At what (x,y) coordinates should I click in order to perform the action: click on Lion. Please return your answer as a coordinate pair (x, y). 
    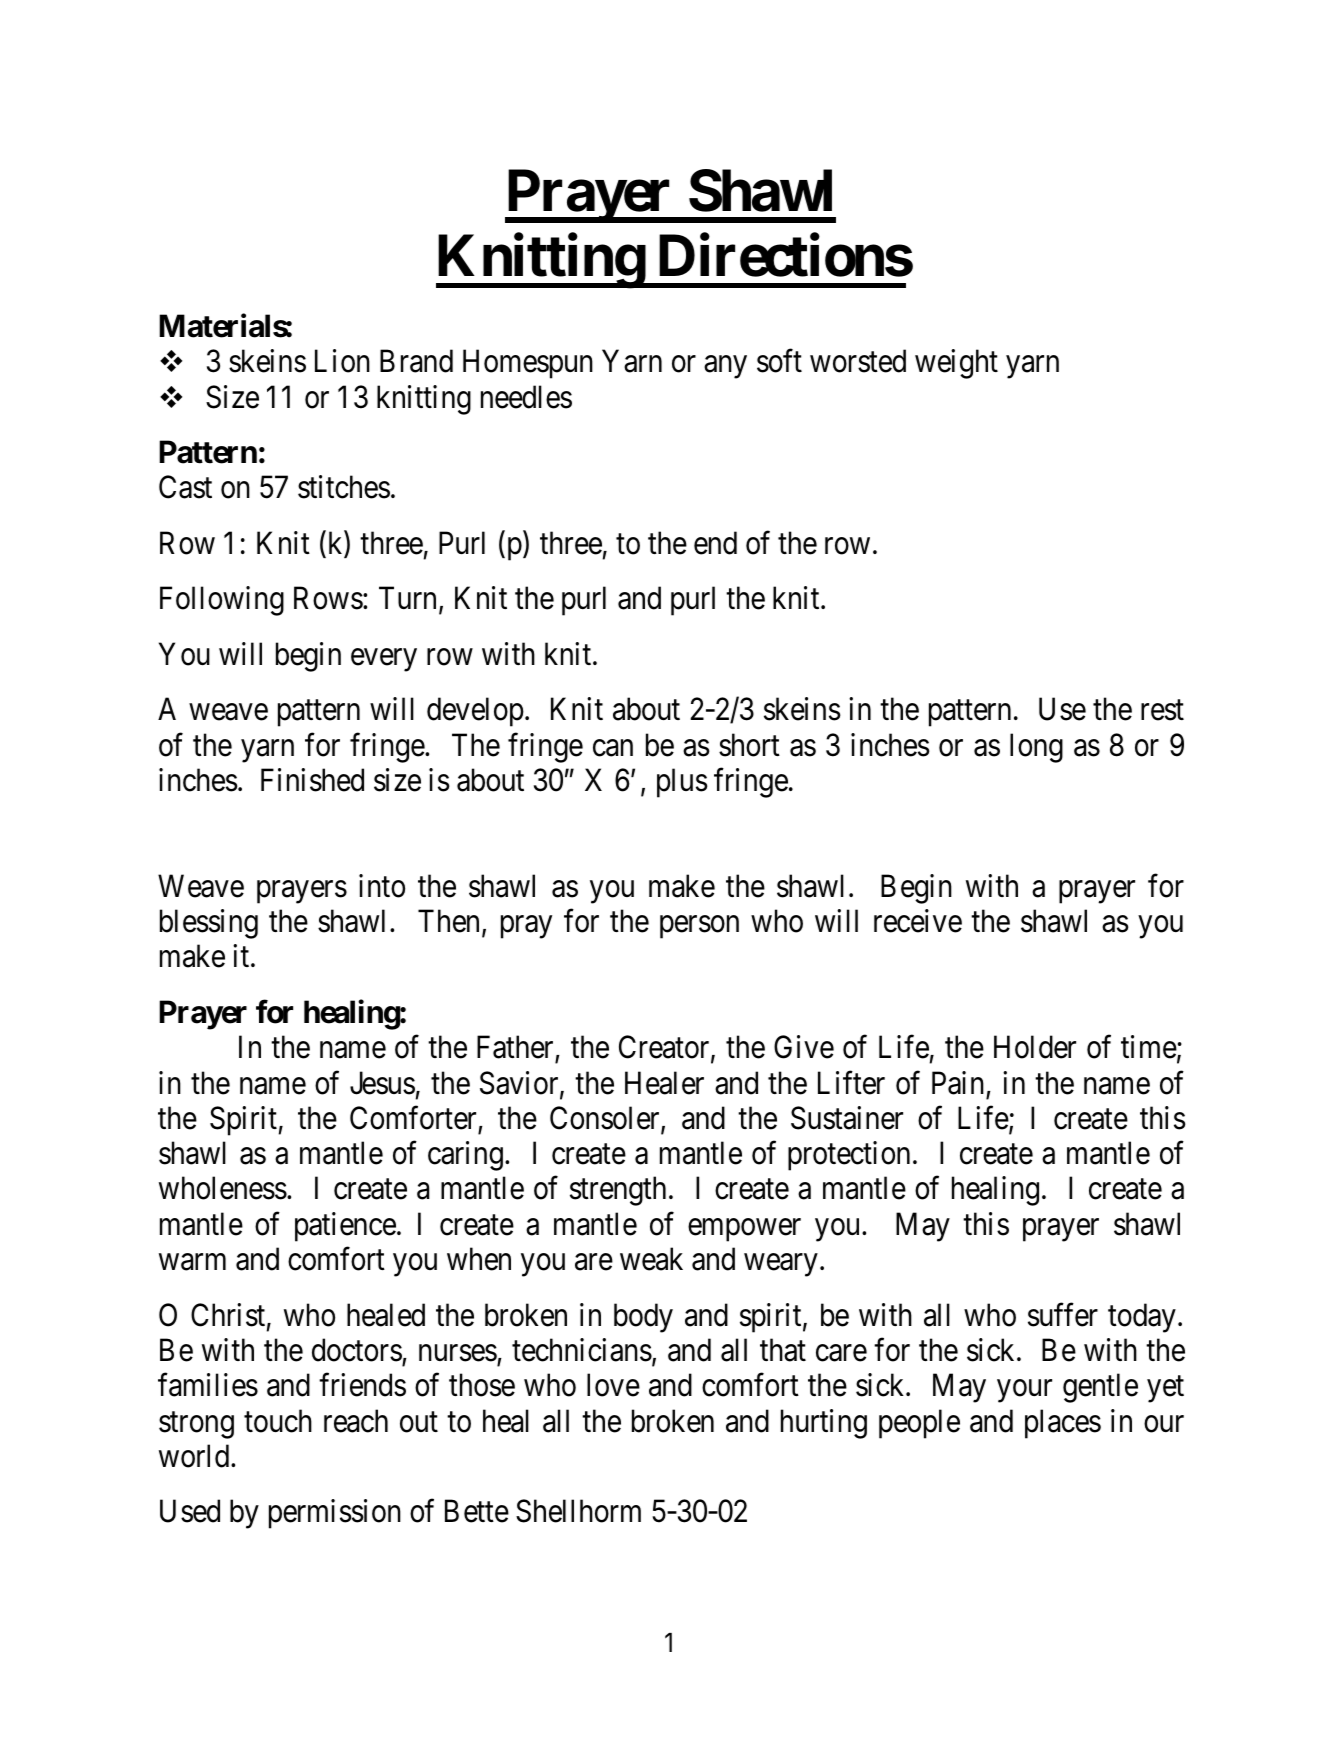
    Looking at the image, I should click on (342, 361).
